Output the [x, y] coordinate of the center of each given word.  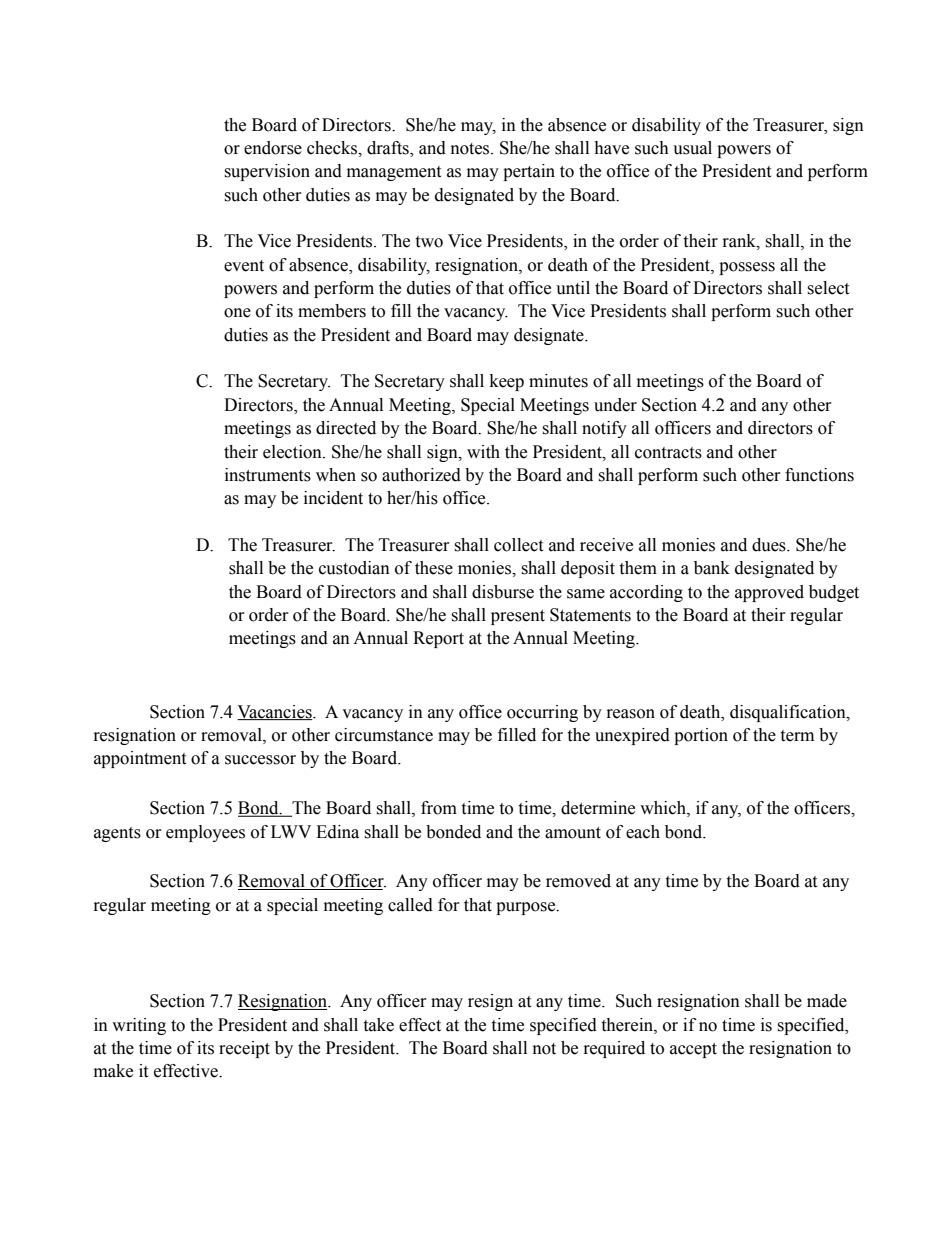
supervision [267, 172]
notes [471, 149]
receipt [244, 1049]
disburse [503, 592]
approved [769, 593]
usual [692, 148]
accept [693, 1050]
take [378, 1025]
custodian [354, 568]
